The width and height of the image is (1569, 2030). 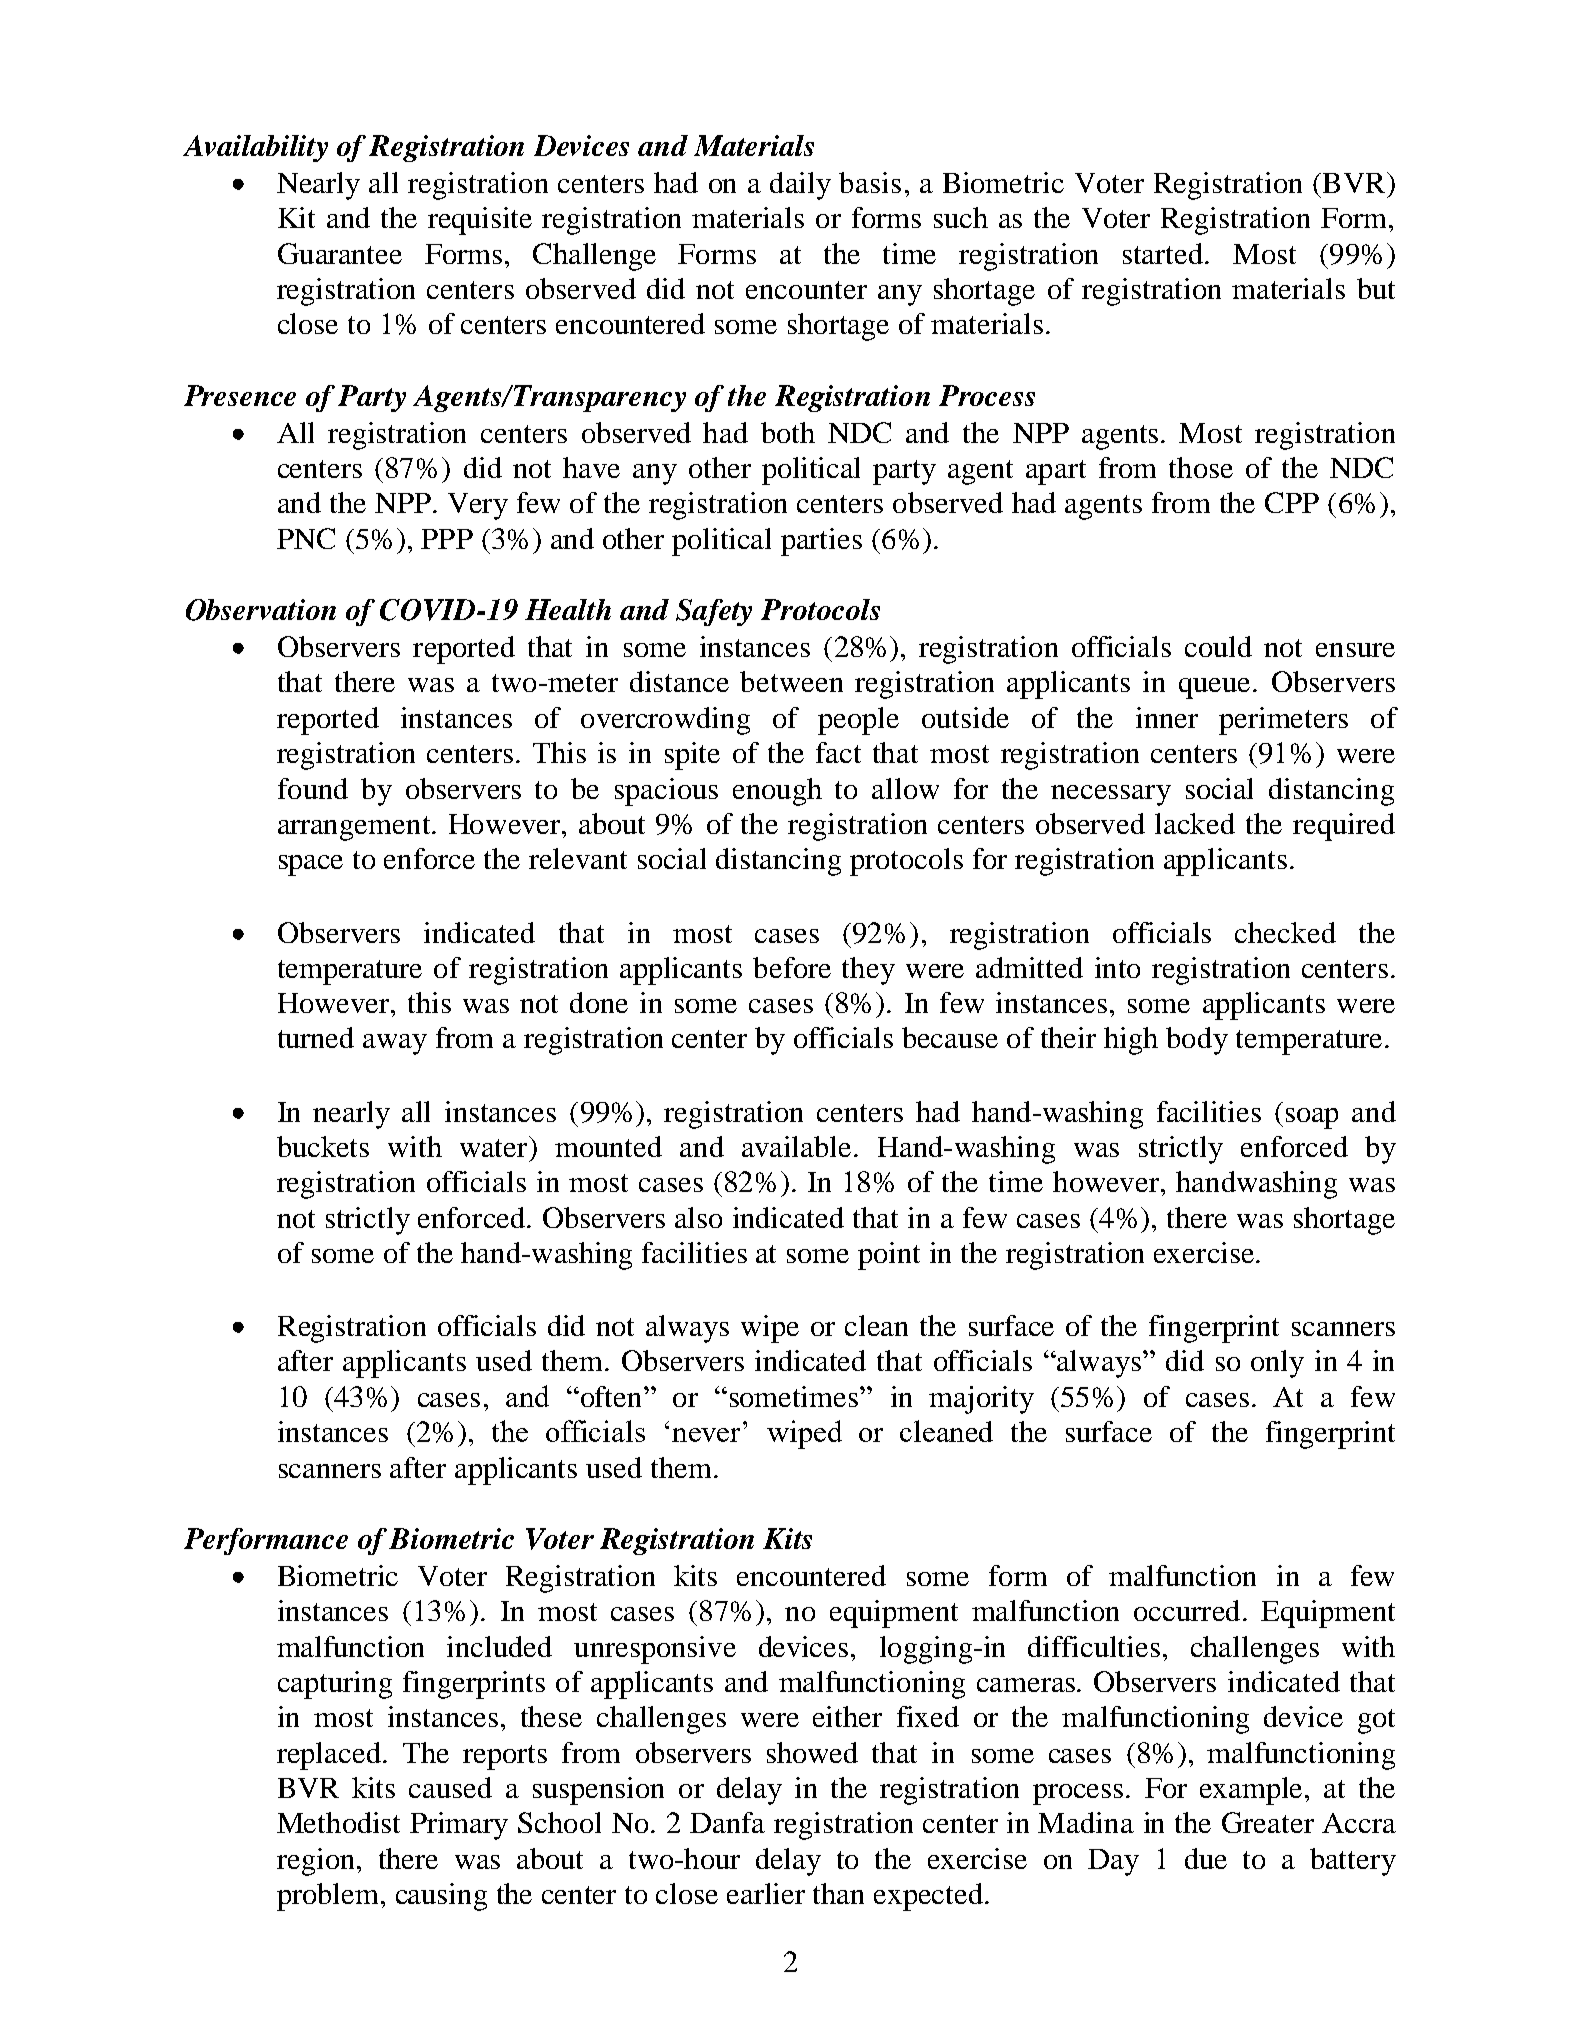 What do you see at coordinates (800, 186) in the image?
I see `daily` at bounding box center [800, 186].
